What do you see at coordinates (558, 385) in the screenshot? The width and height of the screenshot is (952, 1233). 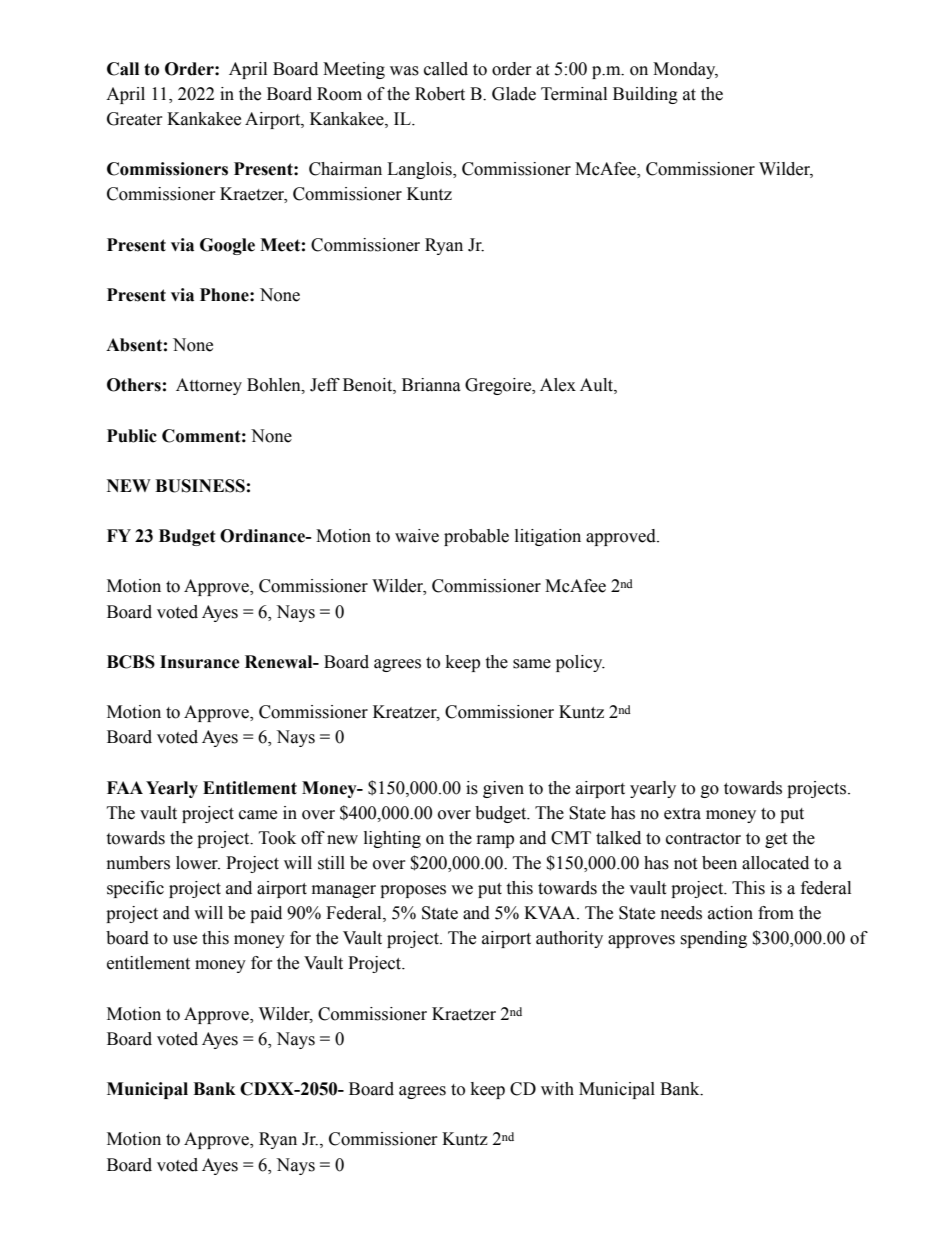 I see `Alex` at bounding box center [558, 385].
